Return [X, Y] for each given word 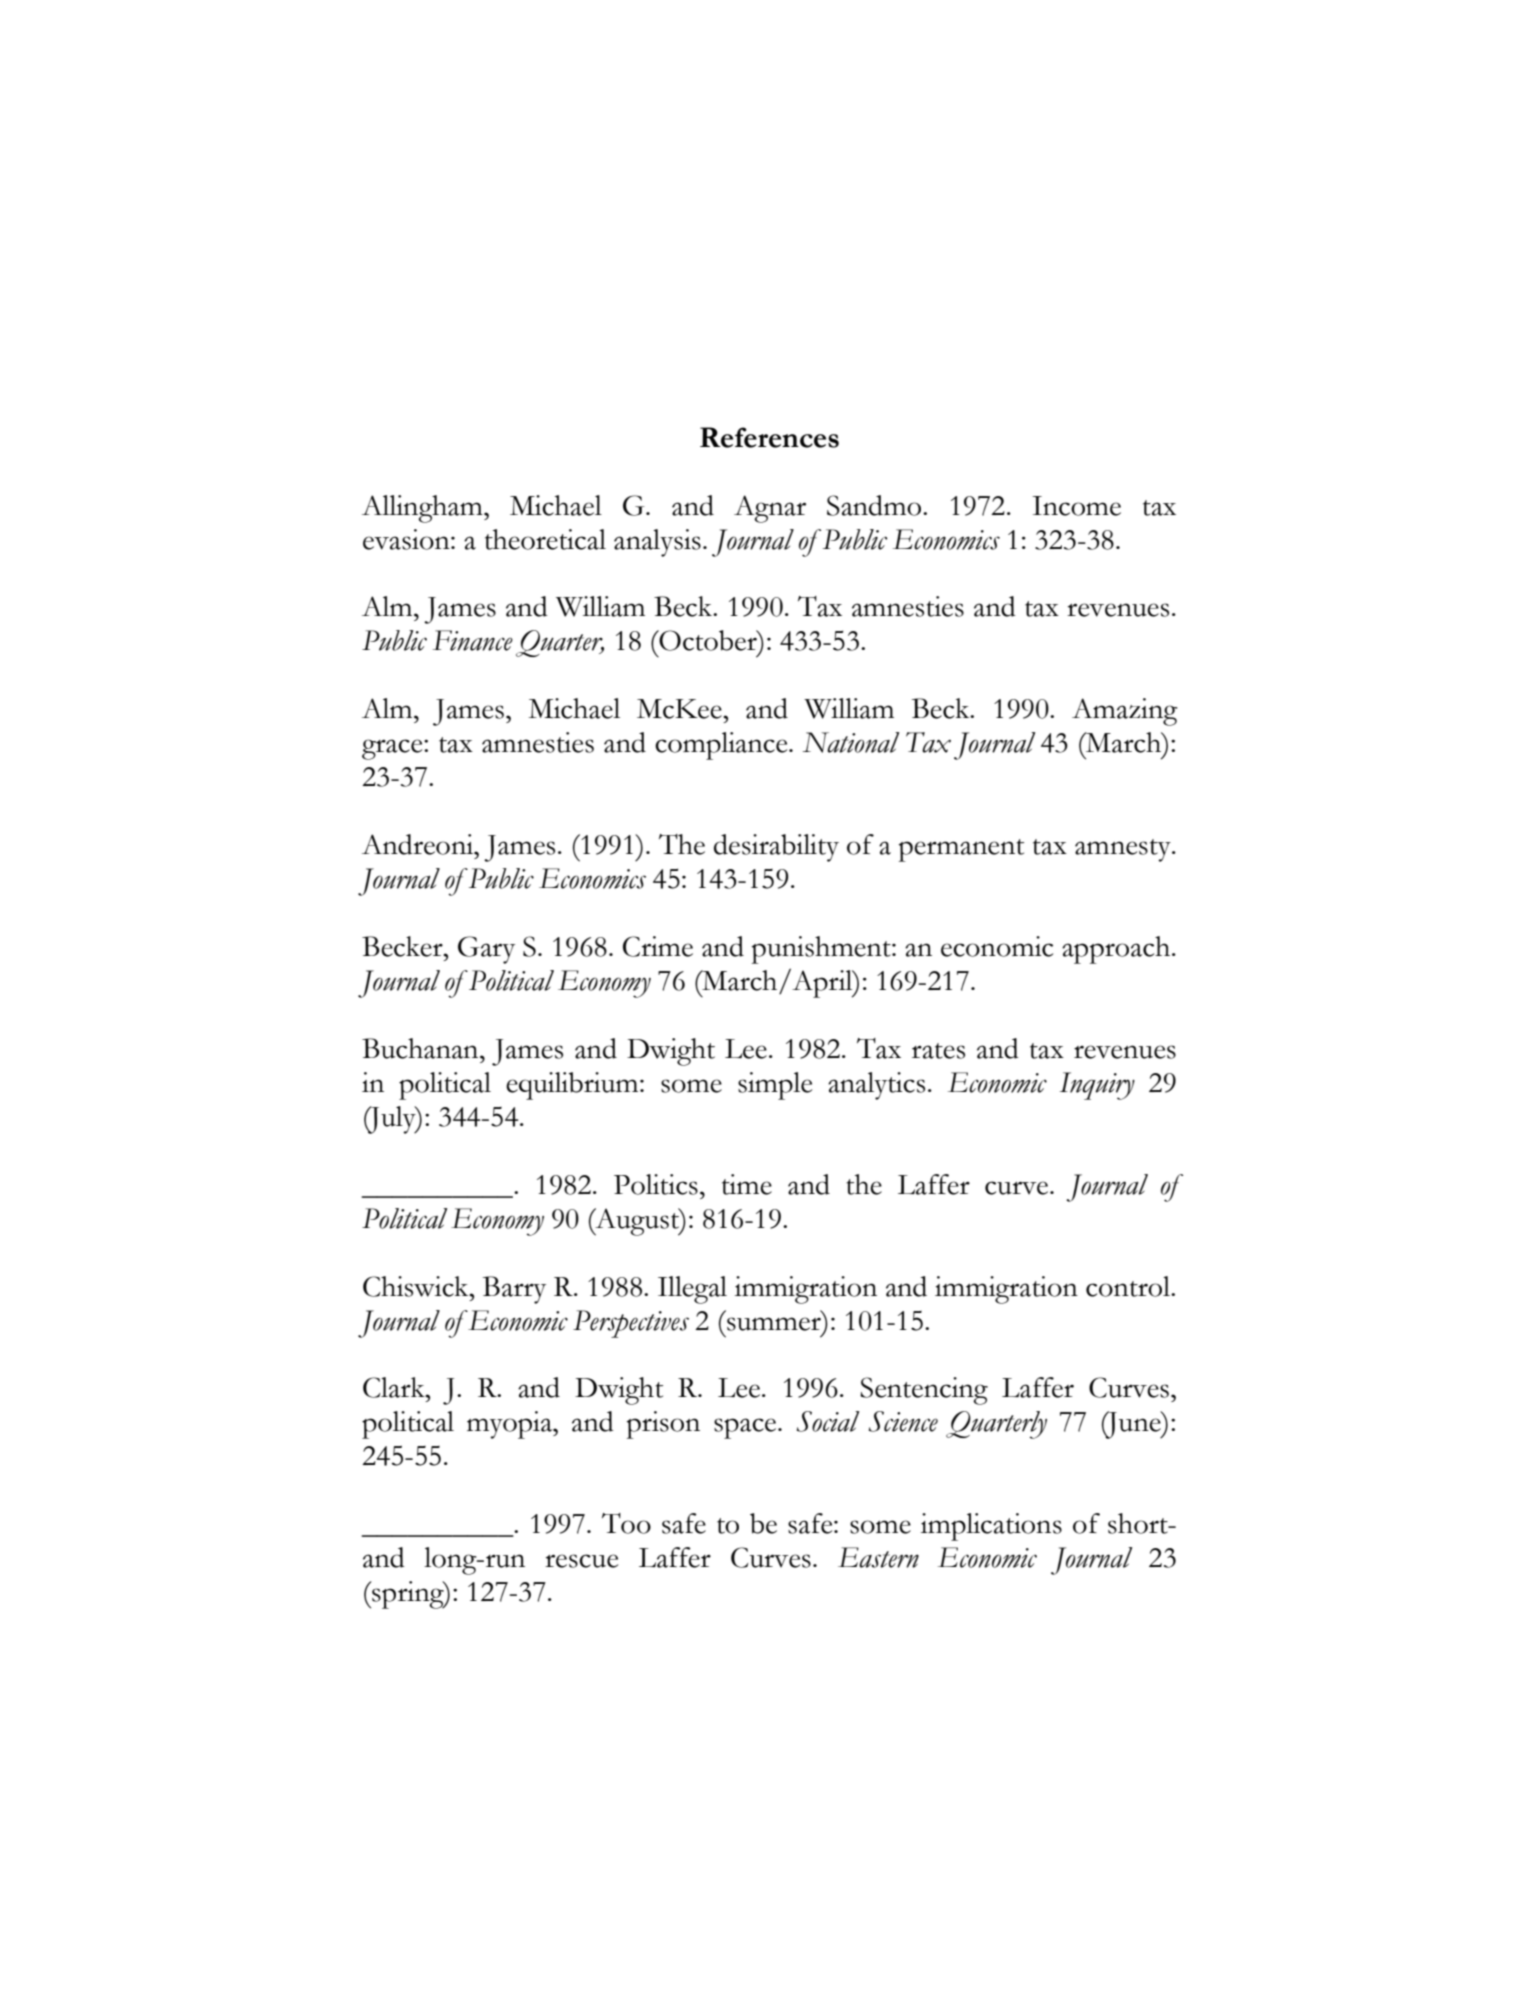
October [708, 640]
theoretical [545, 539]
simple [775, 1086]
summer [774, 1324]
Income [1076, 506]
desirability [776, 848]
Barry [514, 1290]
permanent [961, 850]
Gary [486, 950]
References [769, 437]
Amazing [1125, 712]
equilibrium [573, 1086]
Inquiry [1097, 1086]
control [1129, 1286]
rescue [581, 1561]
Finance [473, 640]
